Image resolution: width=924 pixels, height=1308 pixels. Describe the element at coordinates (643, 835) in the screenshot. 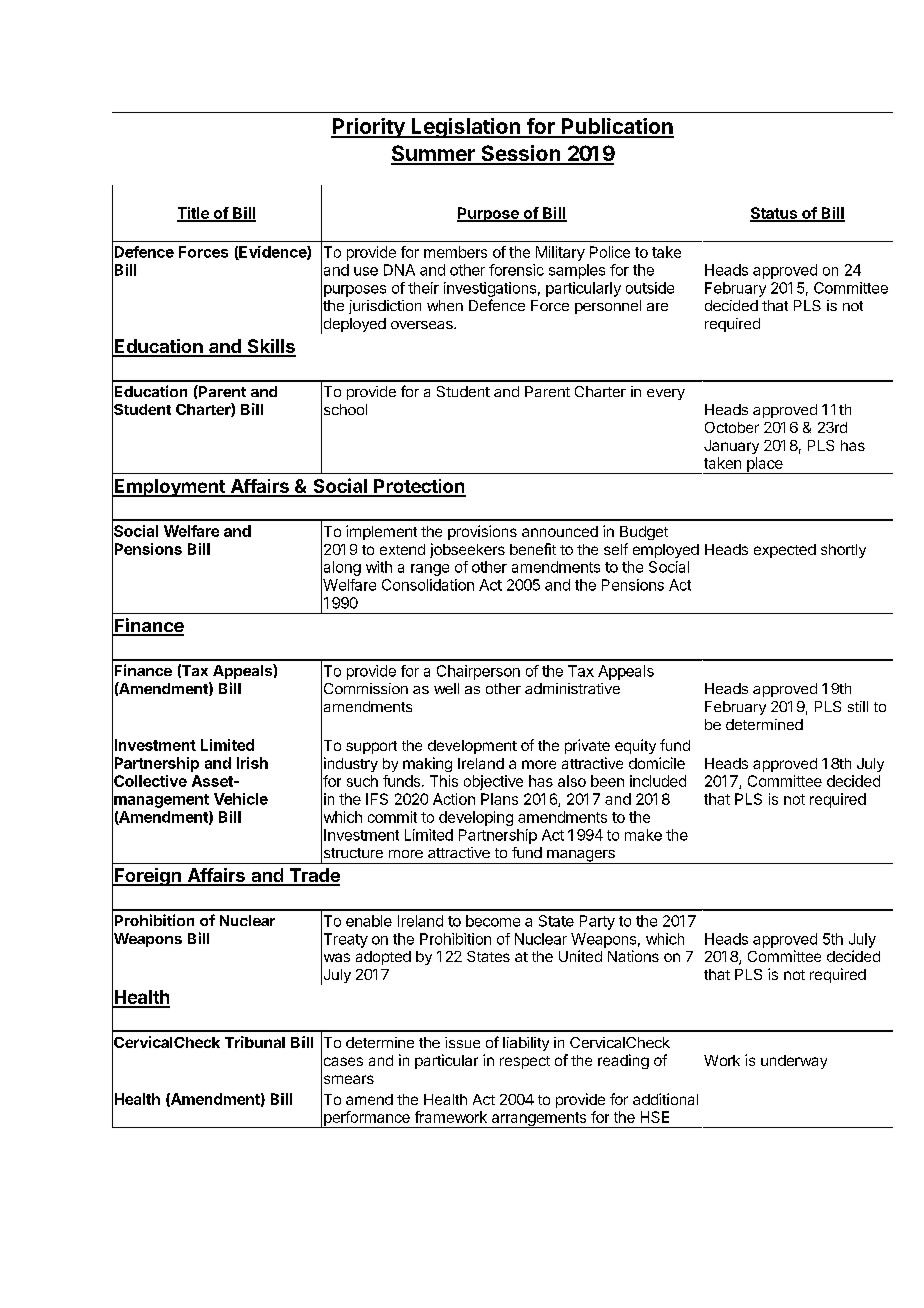

I see `make` at that location.
